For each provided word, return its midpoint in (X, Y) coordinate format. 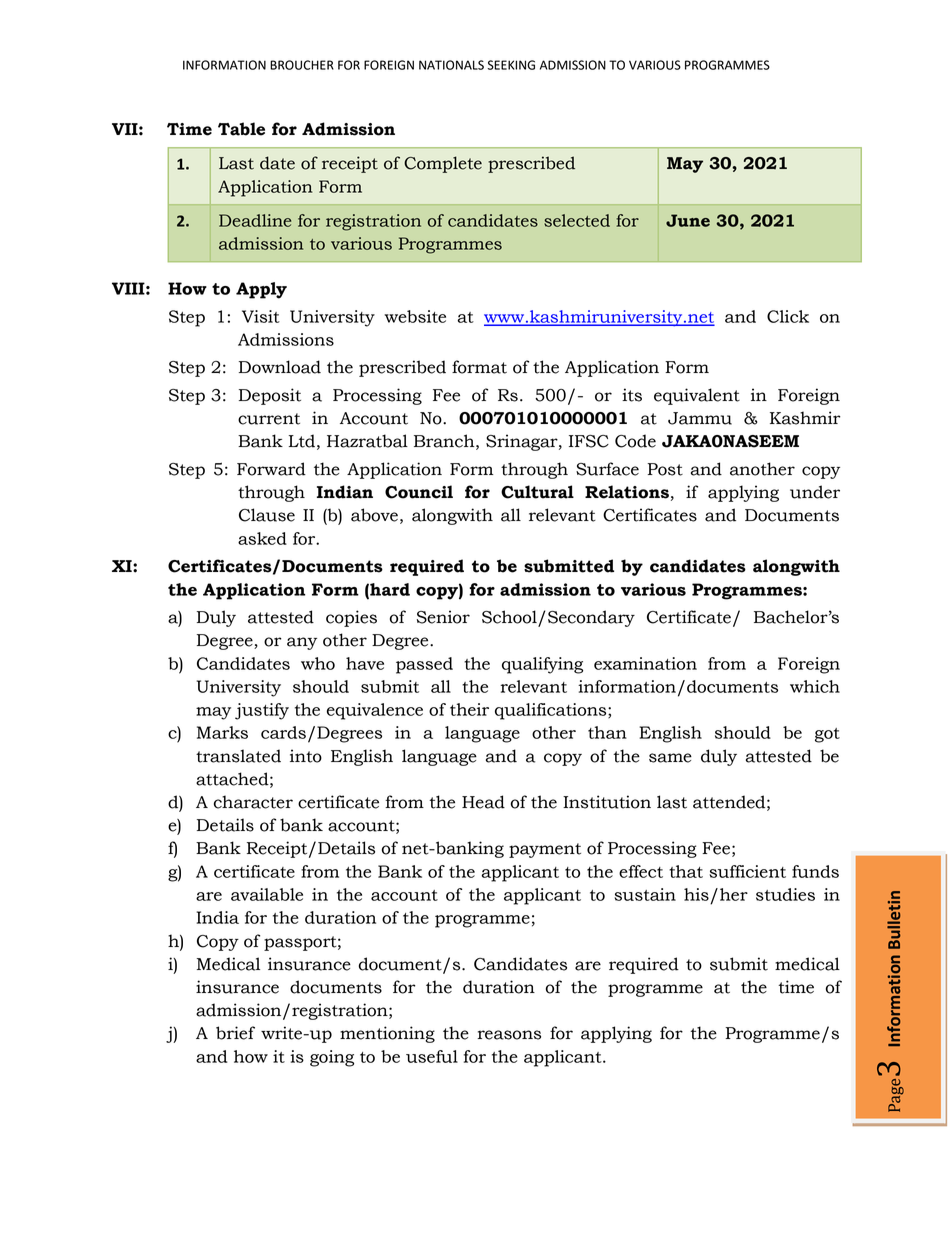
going (332, 1058)
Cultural (537, 492)
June (688, 220)
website (415, 316)
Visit (261, 316)
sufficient (747, 871)
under (815, 492)
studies (785, 894)
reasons (509, 1035)
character (253, 802)
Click (788, 316)
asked (262, 538)
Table (241, 129)
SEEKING (511, 65)
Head (483, 802)
